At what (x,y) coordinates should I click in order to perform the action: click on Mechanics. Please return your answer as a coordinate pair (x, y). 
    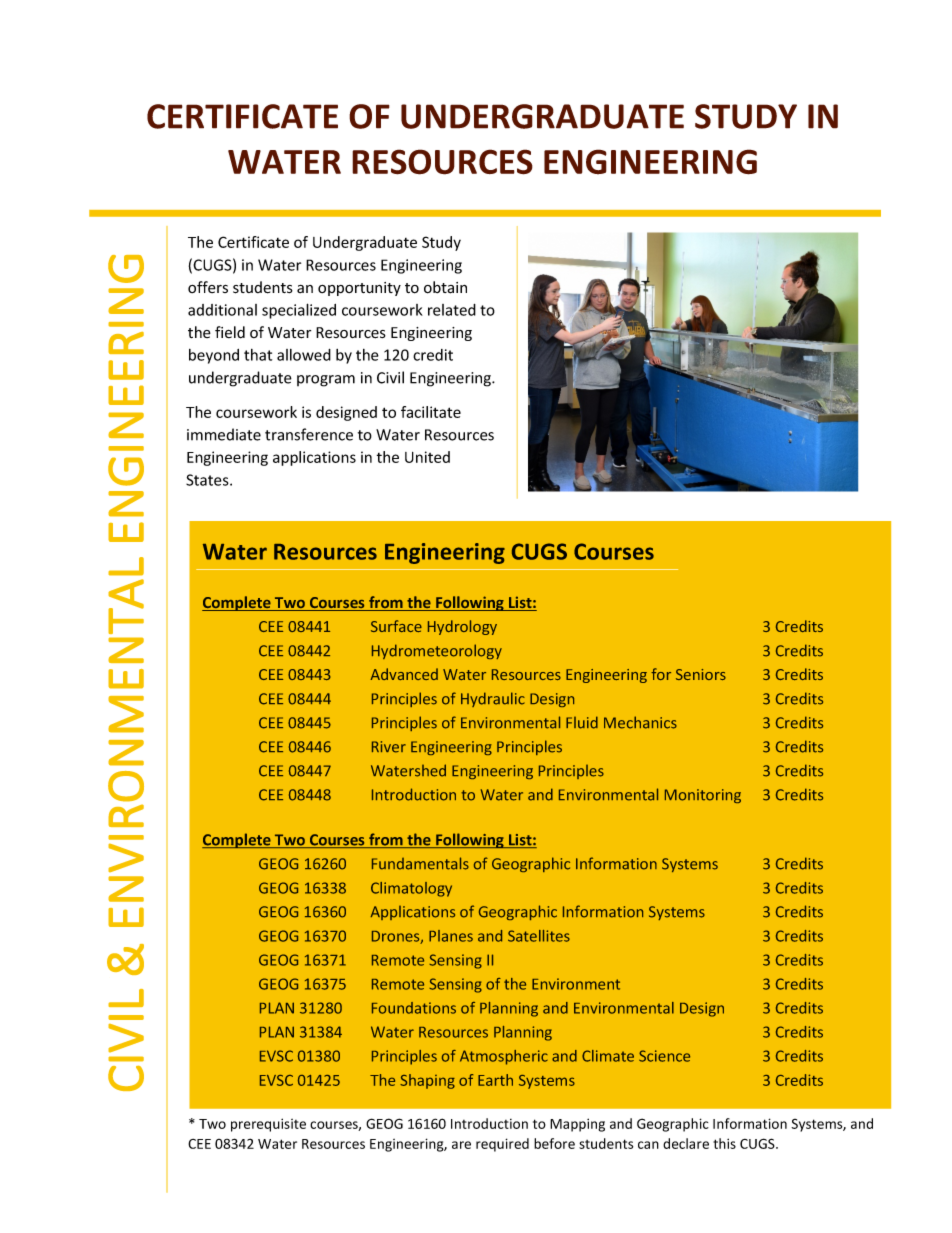
    Looking at the image, I should click on (640, 722).
